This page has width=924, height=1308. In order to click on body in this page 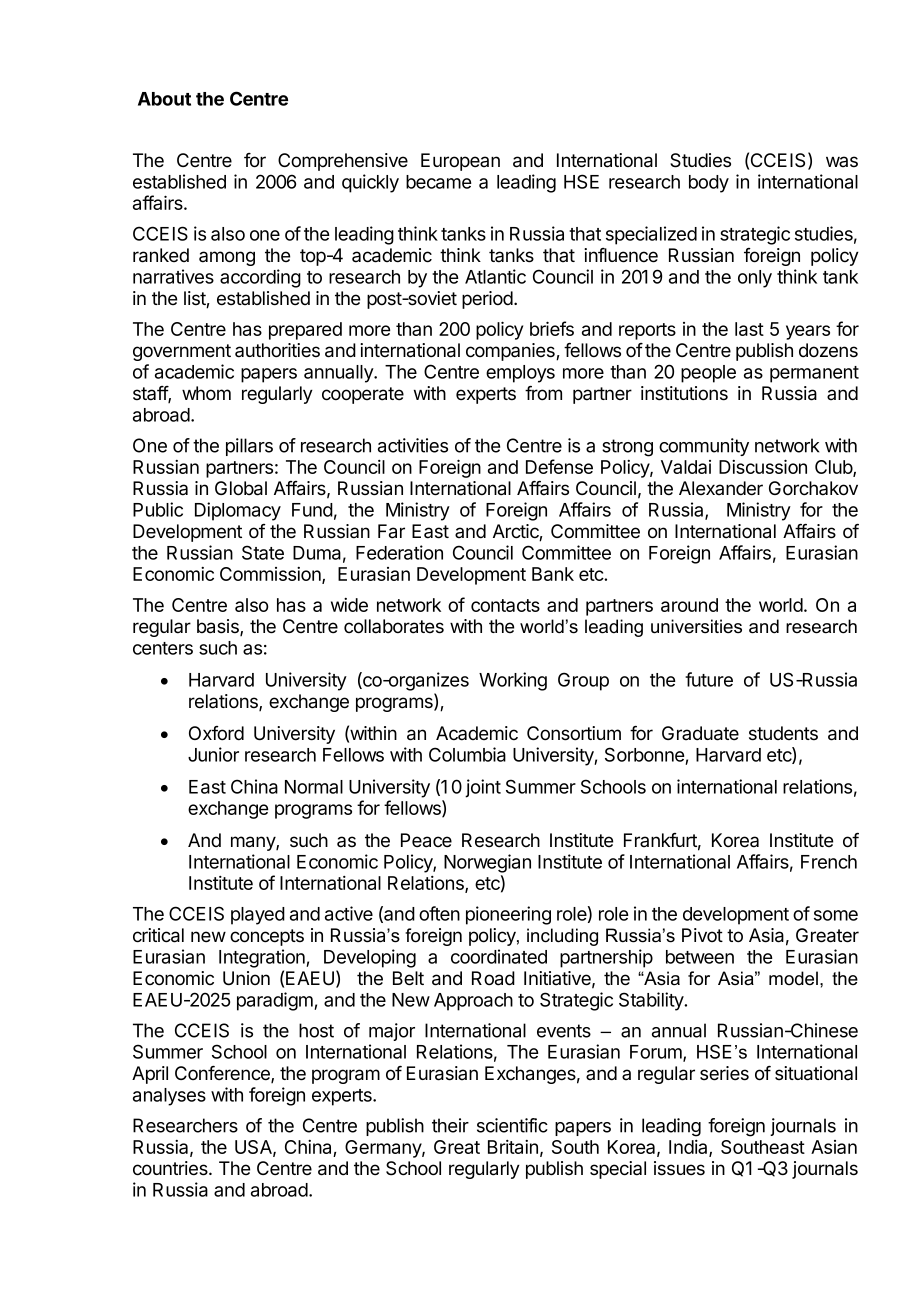, I will do `click(709, 184)`.
